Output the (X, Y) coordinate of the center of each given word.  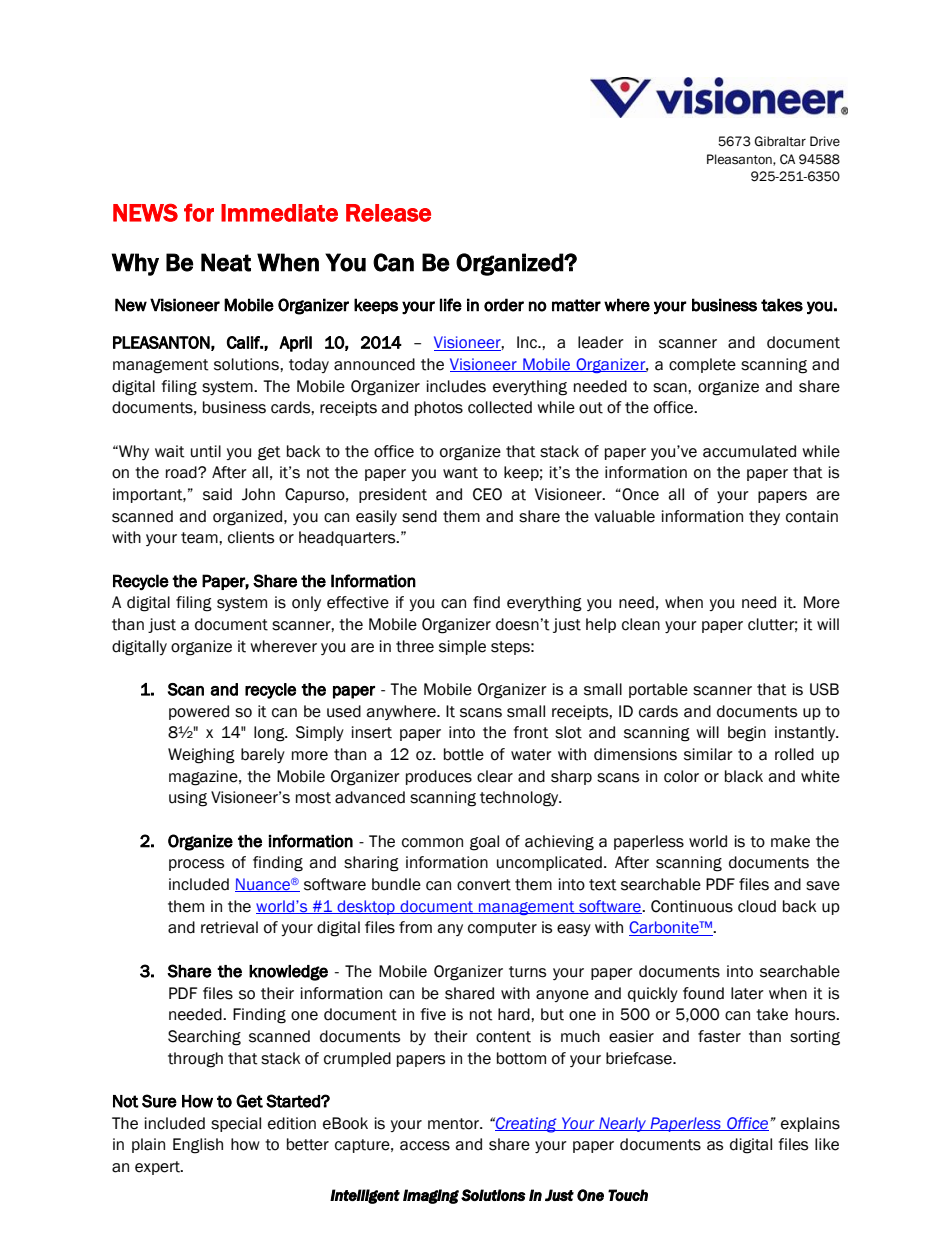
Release (388, 213)
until (206, 451)
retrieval (229, 927)
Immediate (279, 213)
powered (199, 712)
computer (502, 929)
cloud (757, 906)
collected (500, 407)
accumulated (749, 451)
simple (462, 647)
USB (824, 689)
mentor (454, 1124)
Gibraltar (780, 141)
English (198, 1146)
